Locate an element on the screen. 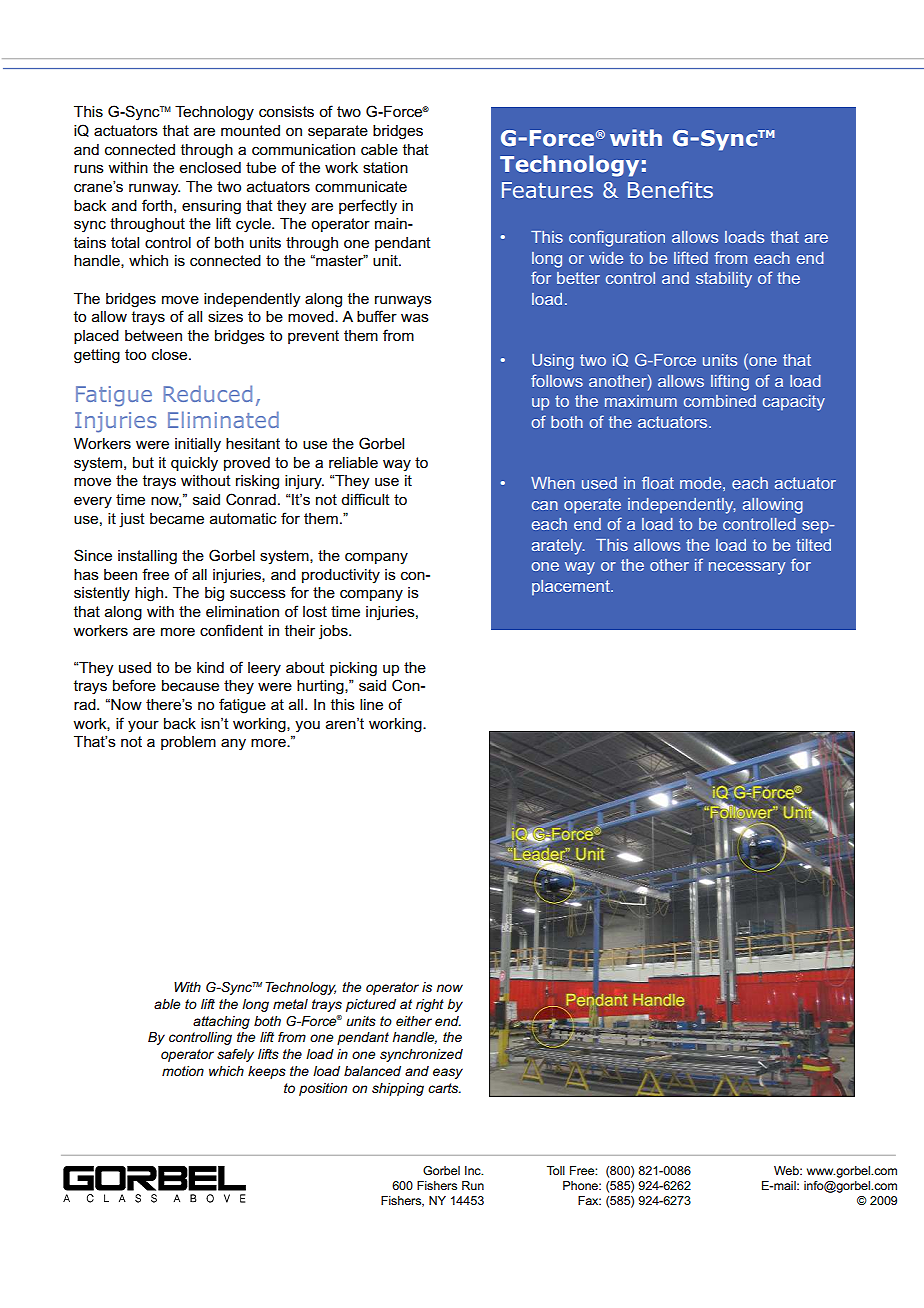  picking is located at coordinates (353, 669).
